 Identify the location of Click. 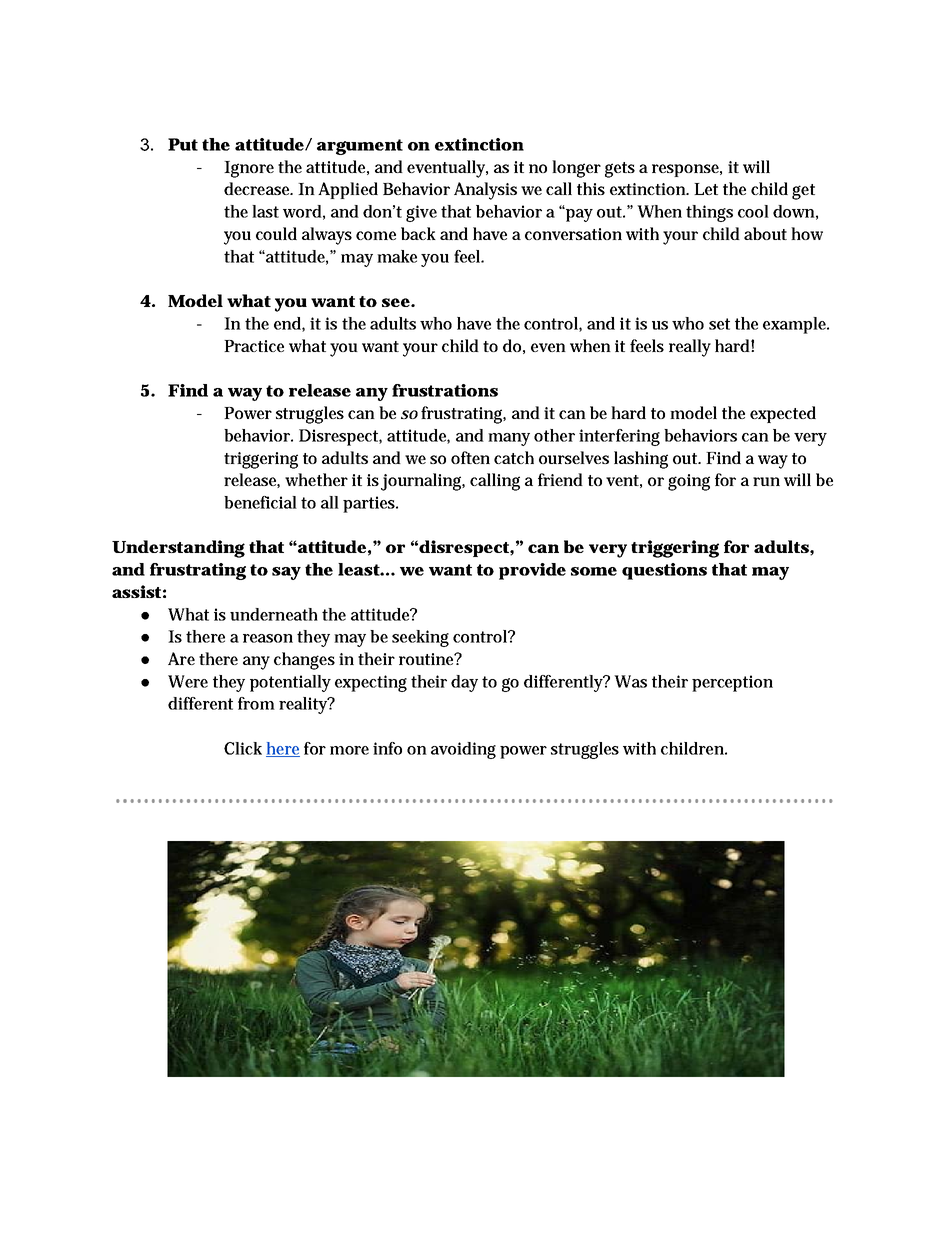
(243, 748).
